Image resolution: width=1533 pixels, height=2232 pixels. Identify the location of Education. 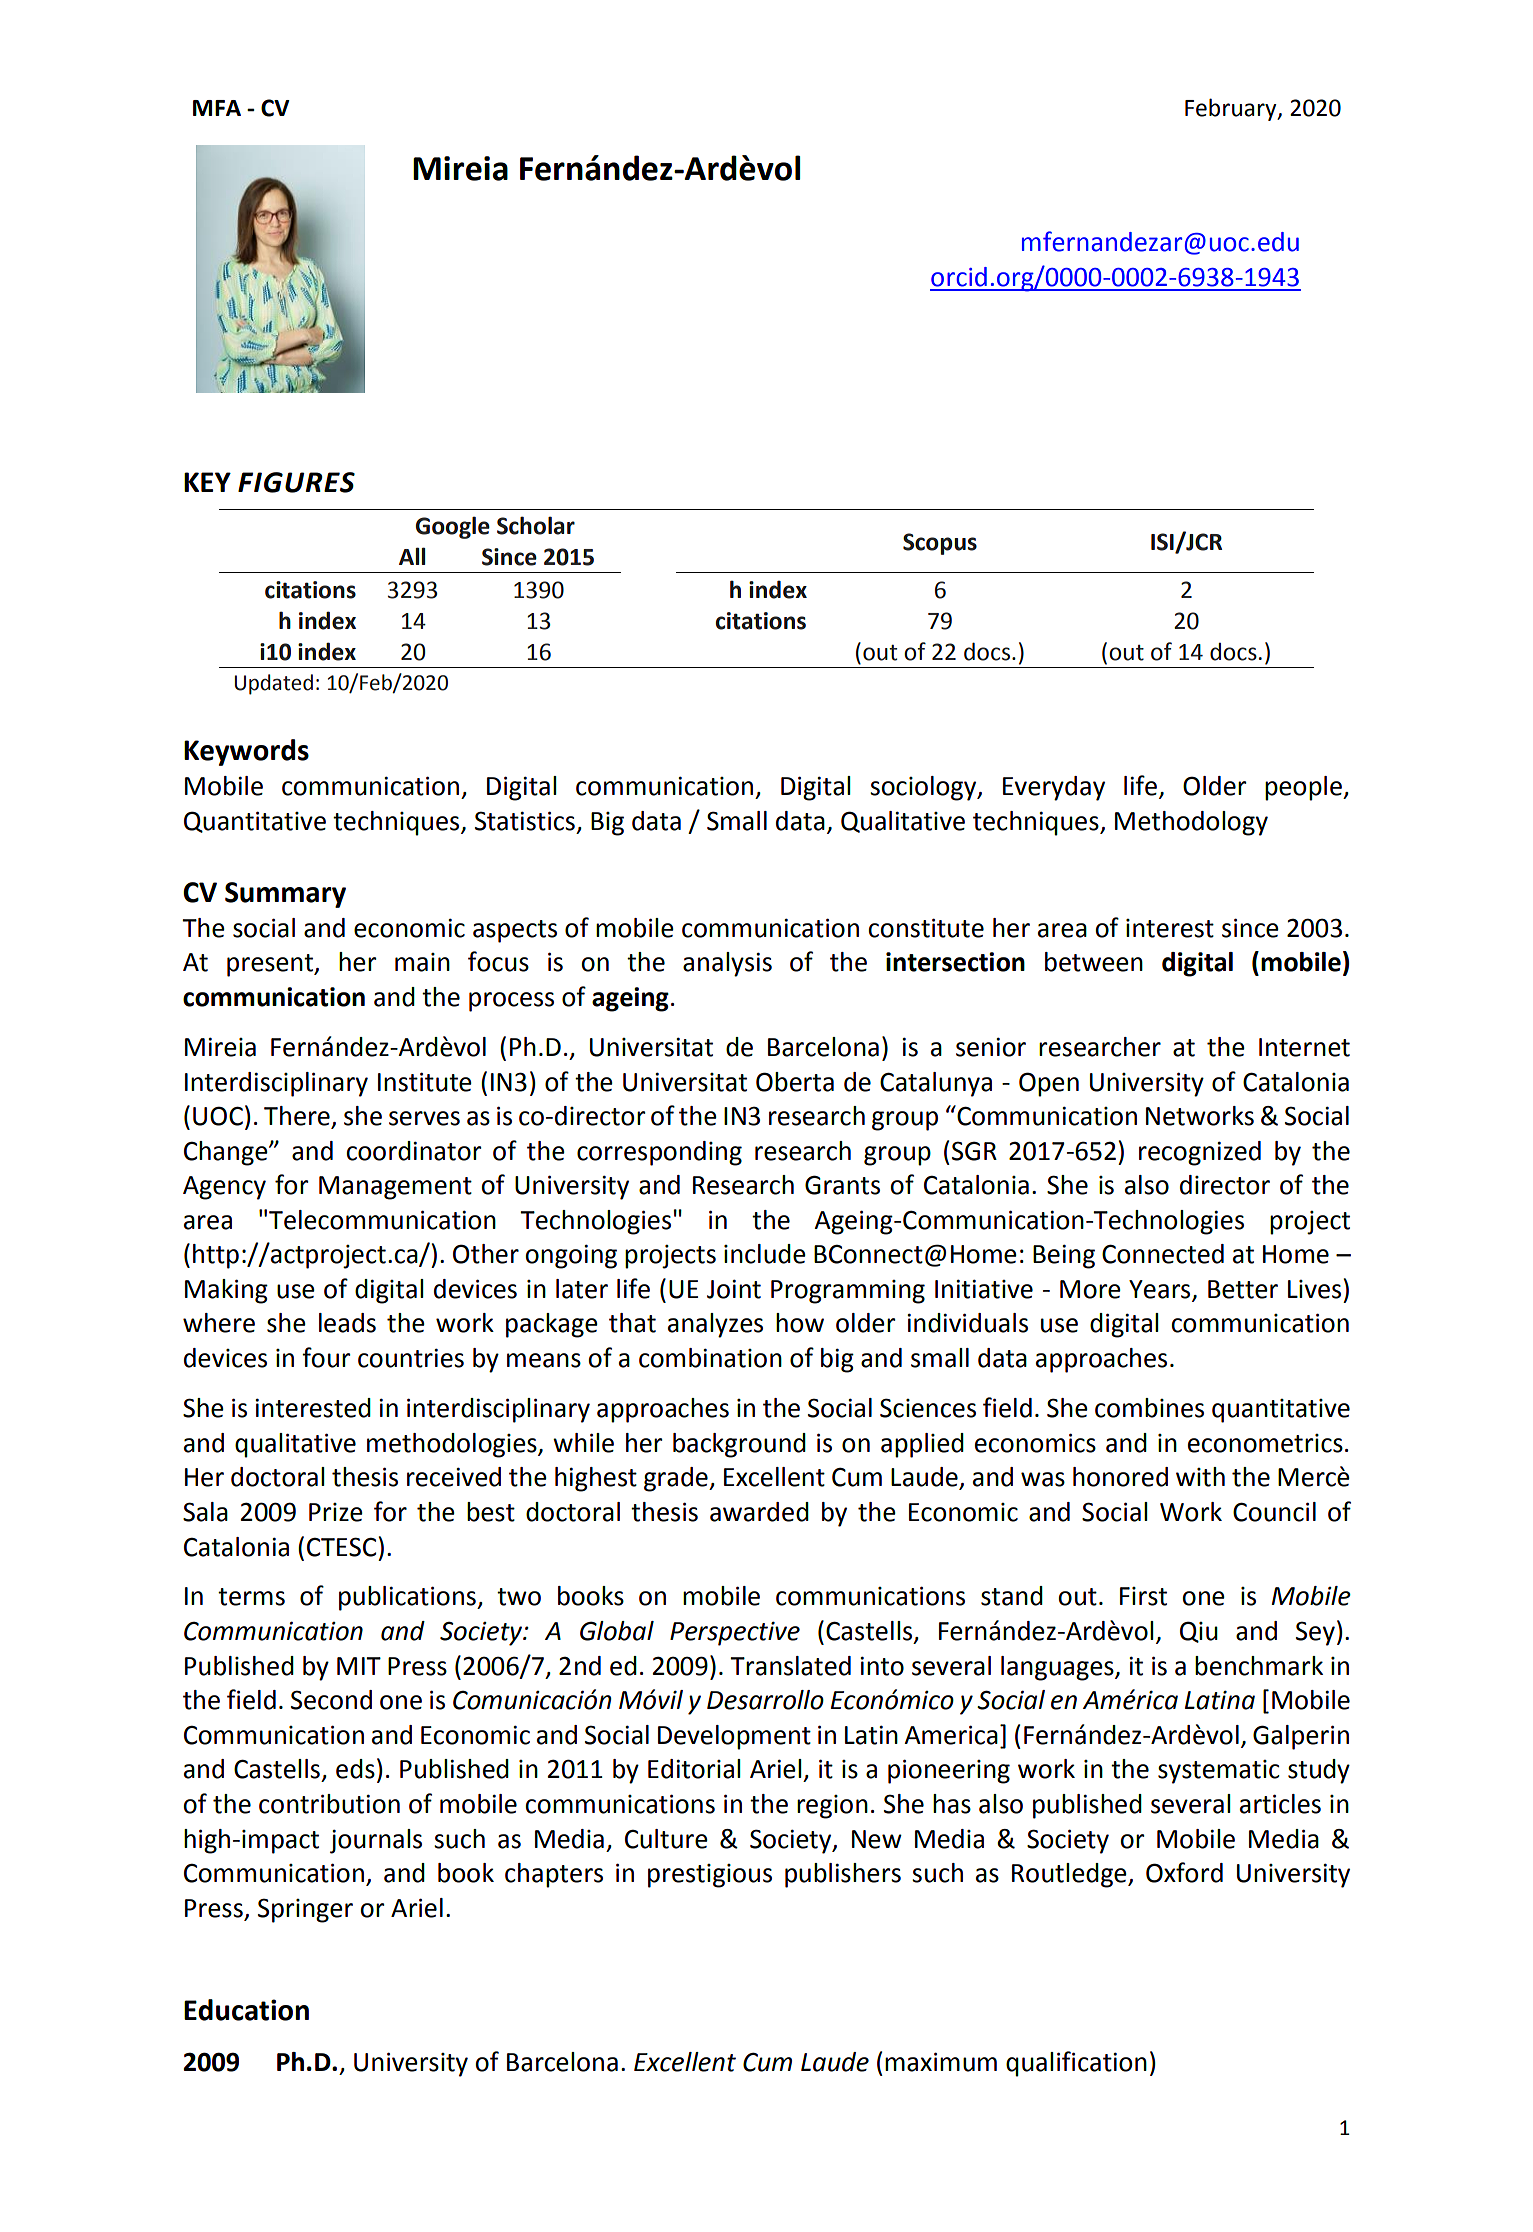
(246, 2010).
